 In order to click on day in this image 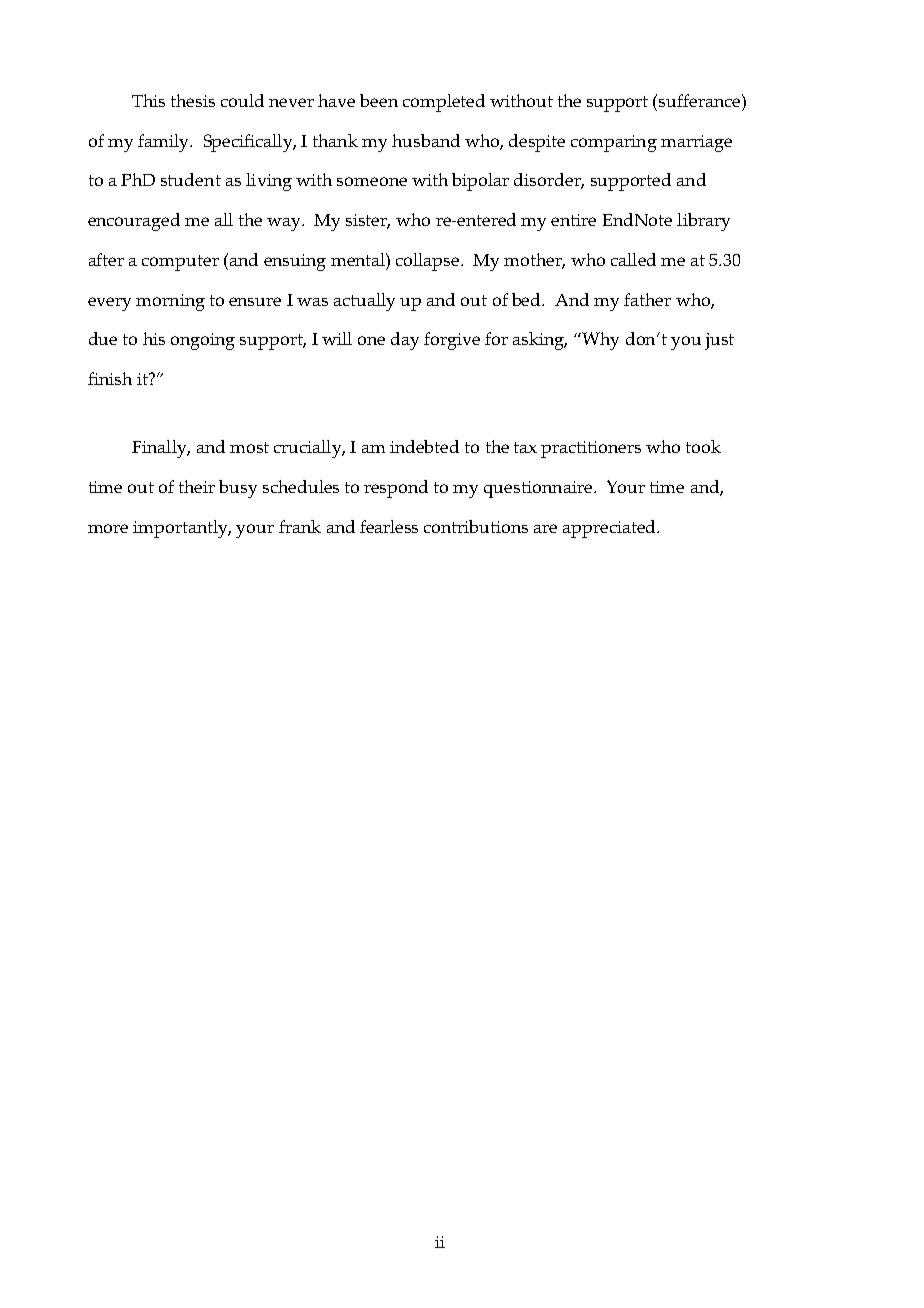, I will do `click(405, 341)`.
